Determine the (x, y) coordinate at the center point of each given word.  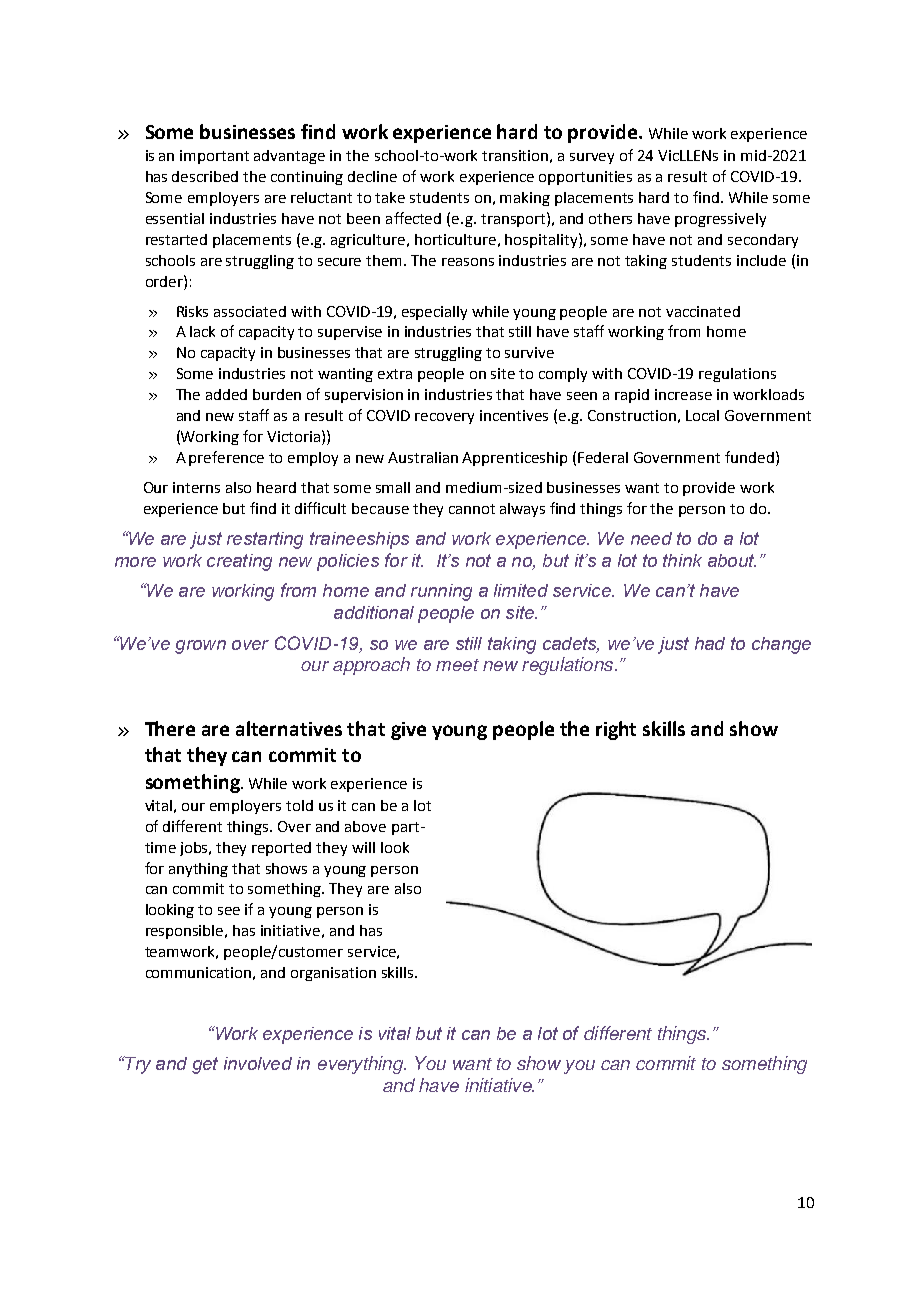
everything (361, 1065)
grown (200, 647)
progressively (720, 220)
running (441, 592)
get (205, 1065)
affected (413, 218)
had (710, 643)
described (205, 176)
